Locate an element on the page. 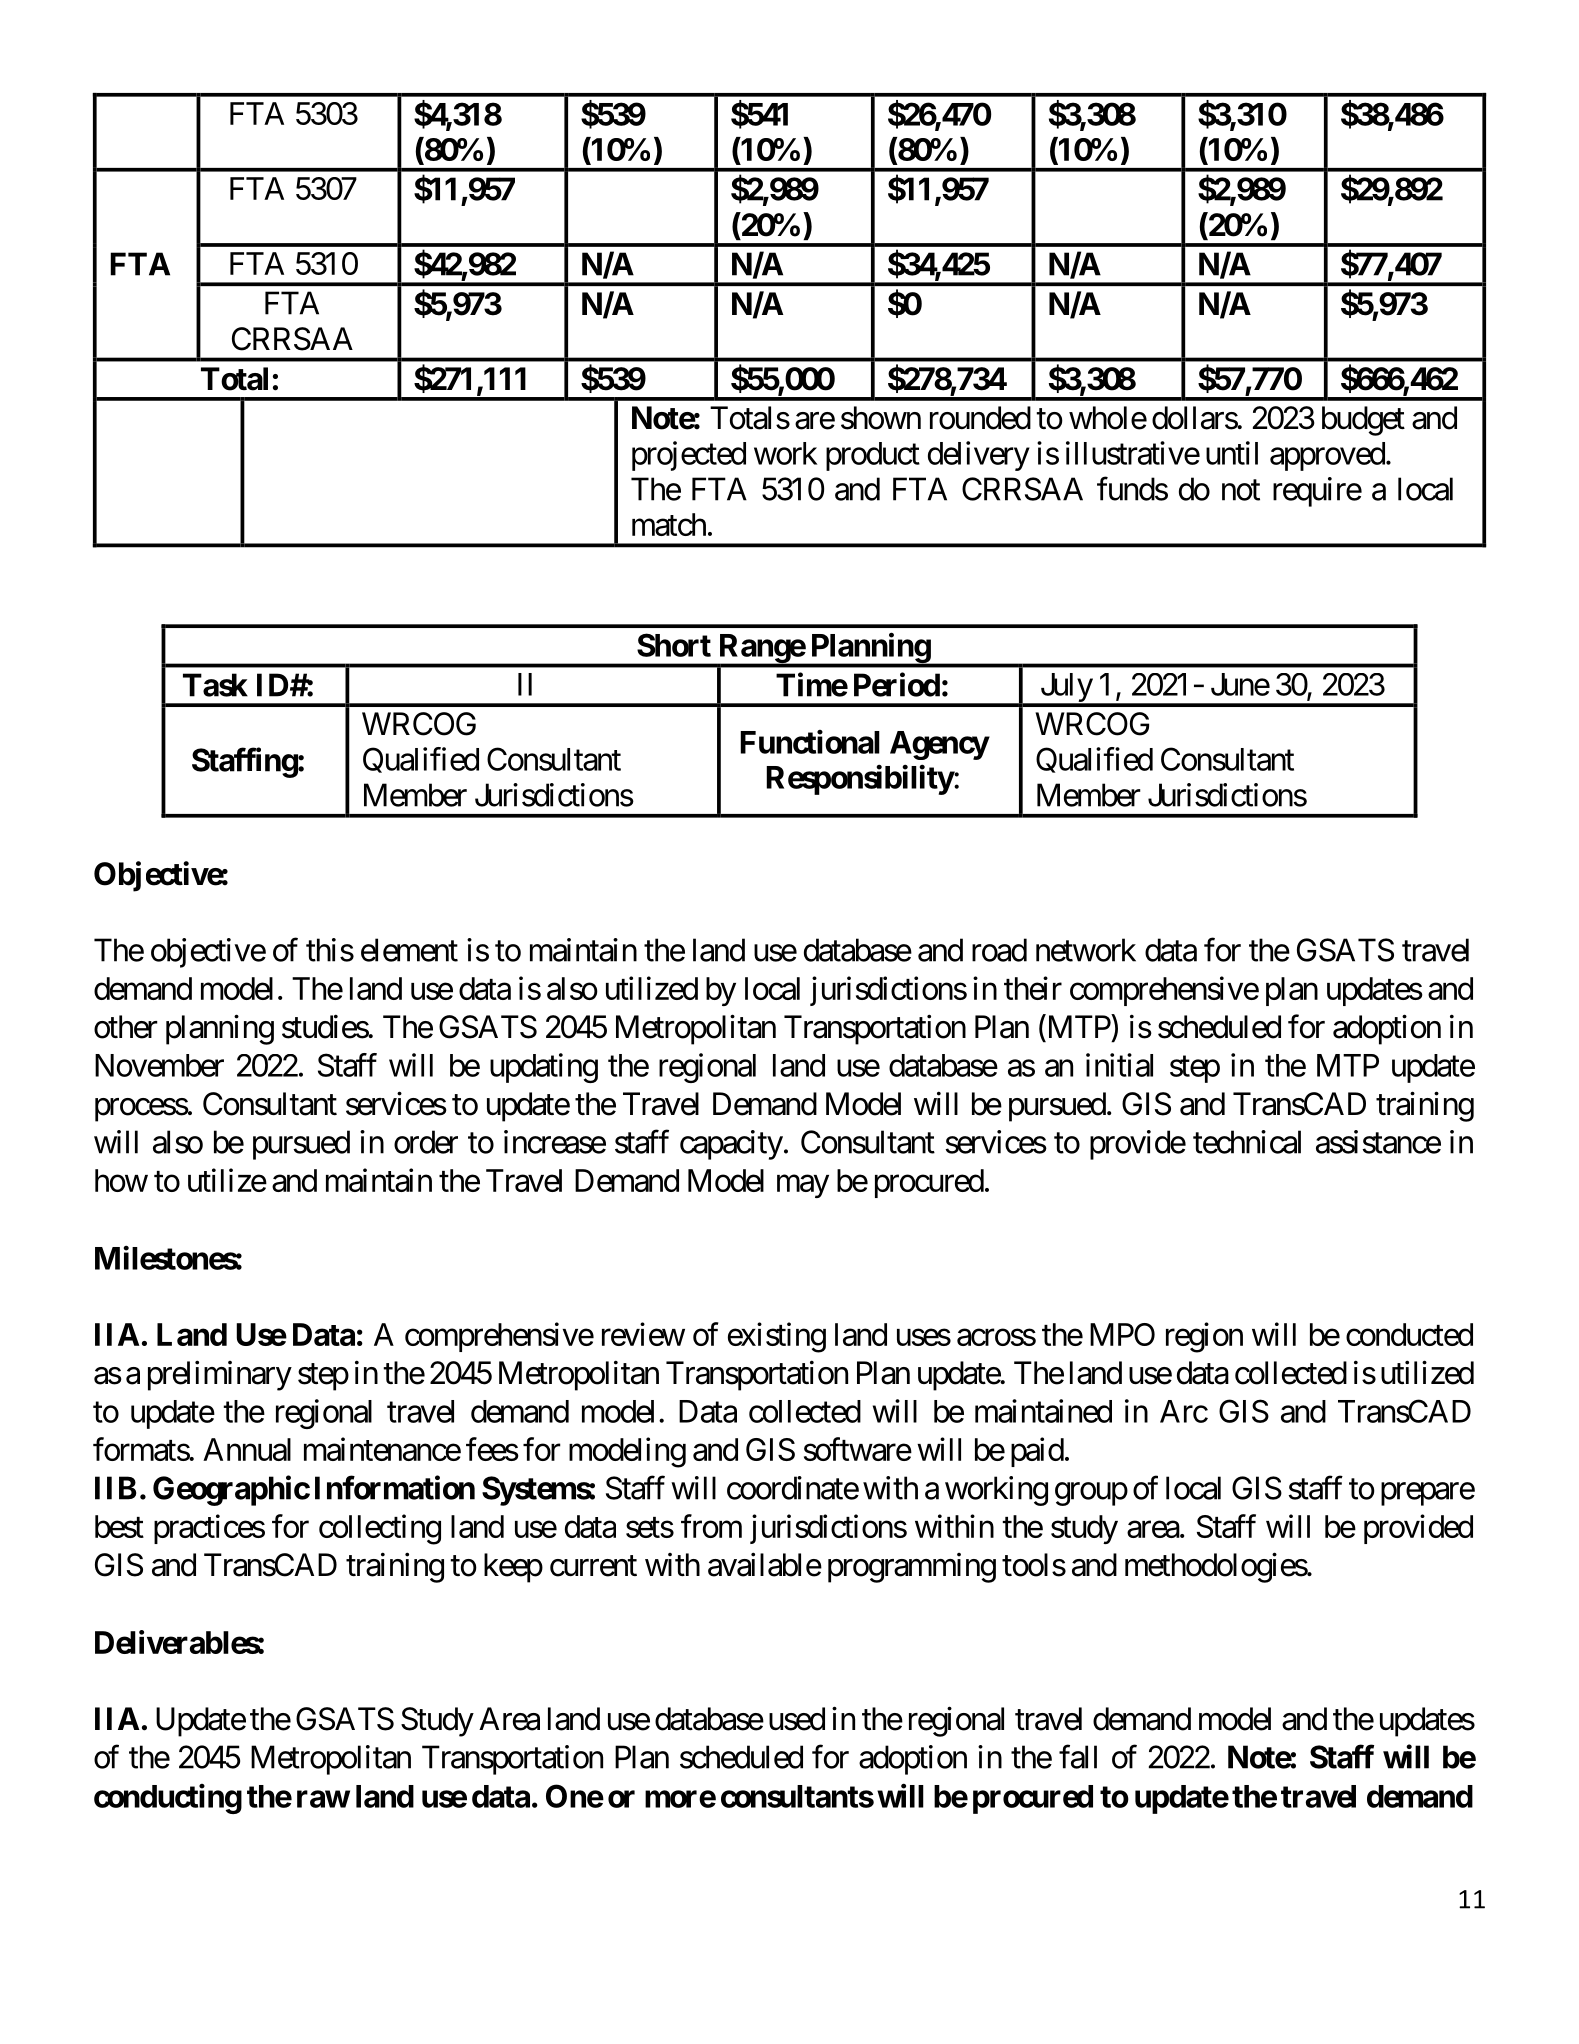  technical is located at coordinates (1247, 1142).
